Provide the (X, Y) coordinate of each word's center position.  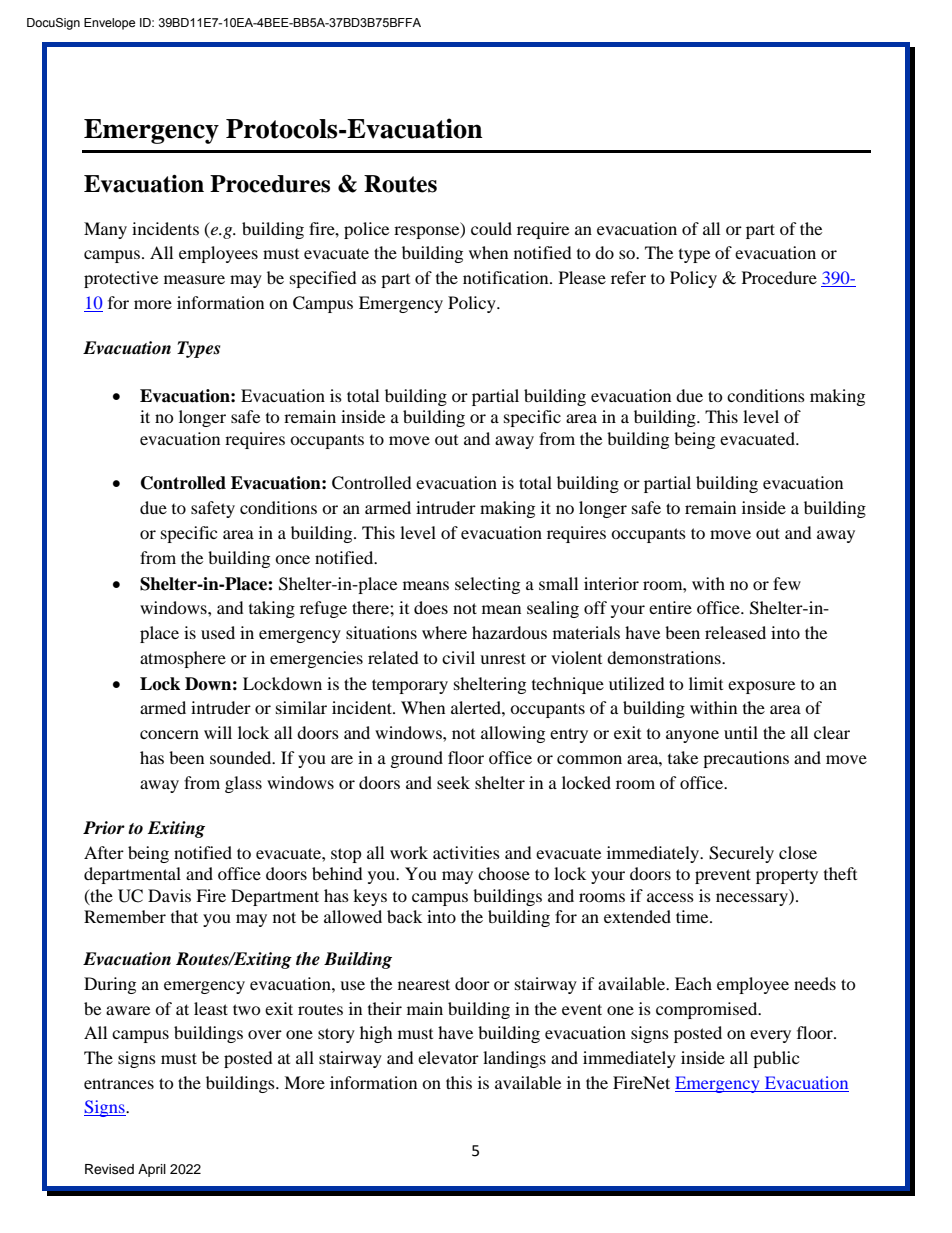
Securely (741, 854)
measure (194, 279)
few (787, 583)
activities (466, 852)
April (152, 1170)
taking (272, 609)
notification (507, 277)
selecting (487, 585)
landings (514, 1059)
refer (628, 277)
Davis (169, 895)
